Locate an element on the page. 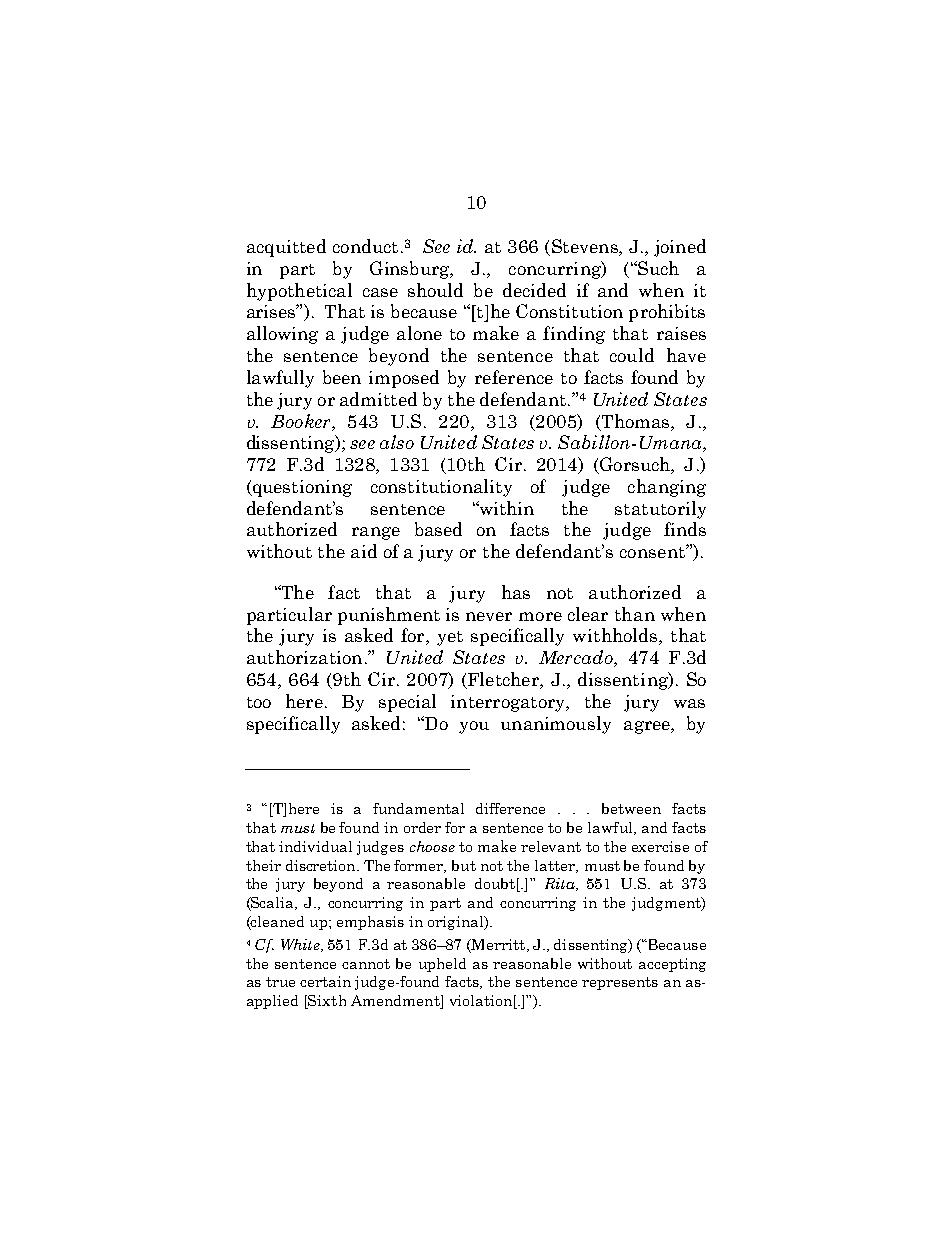  statutorily is located at coordinates (660, 510).
